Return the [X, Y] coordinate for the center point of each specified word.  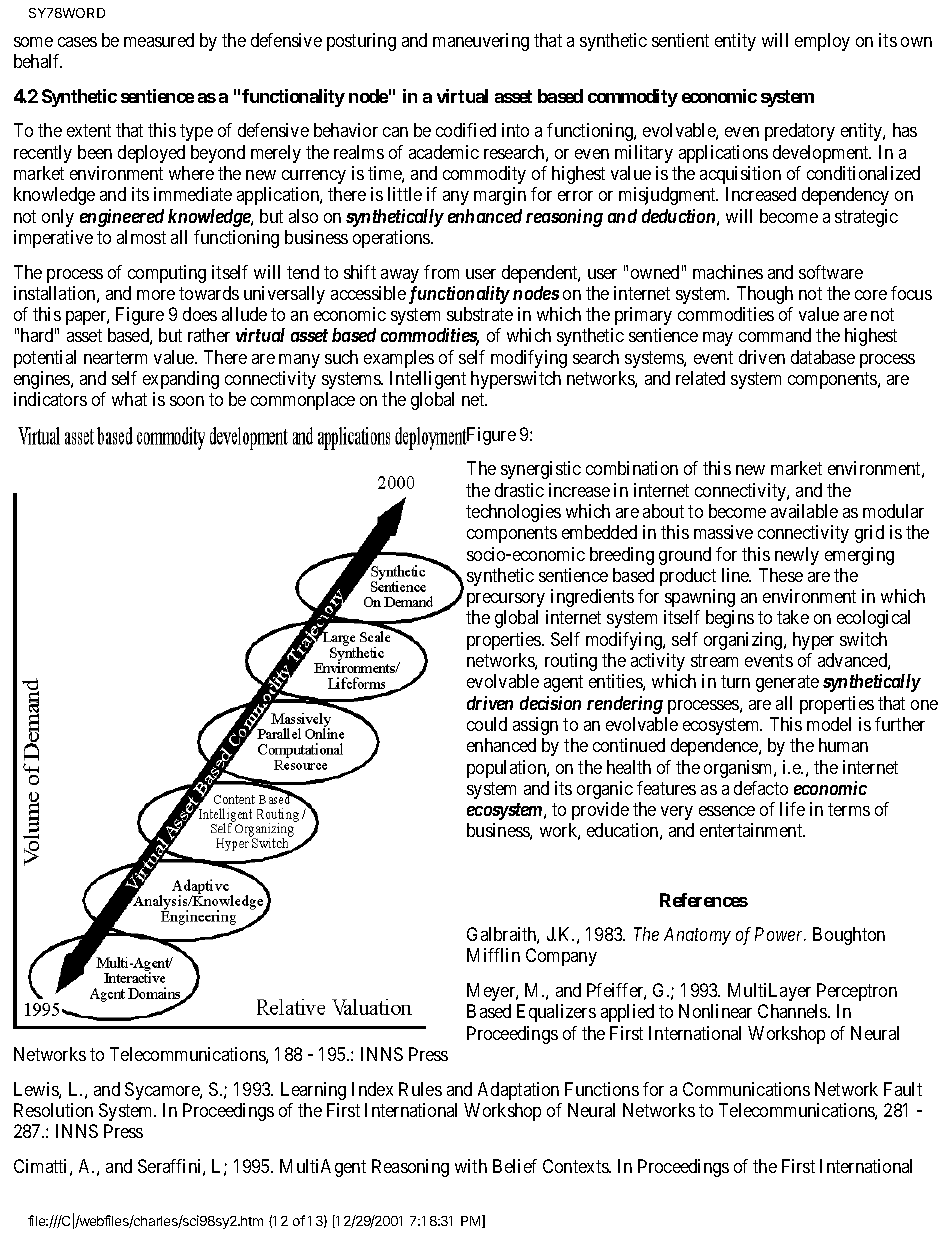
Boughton [849, 936]
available [804, 511]
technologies [513, 513]
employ [822, 42]
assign [535, 726]
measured [159, 40]
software [831, 272]
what [129, 399]
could [487, 724]
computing [167, 274]
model [829, 724]
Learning [313, 1091]
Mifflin [493, 955]
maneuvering [481, 42]
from [441, 272]
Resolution [53, 1110]
